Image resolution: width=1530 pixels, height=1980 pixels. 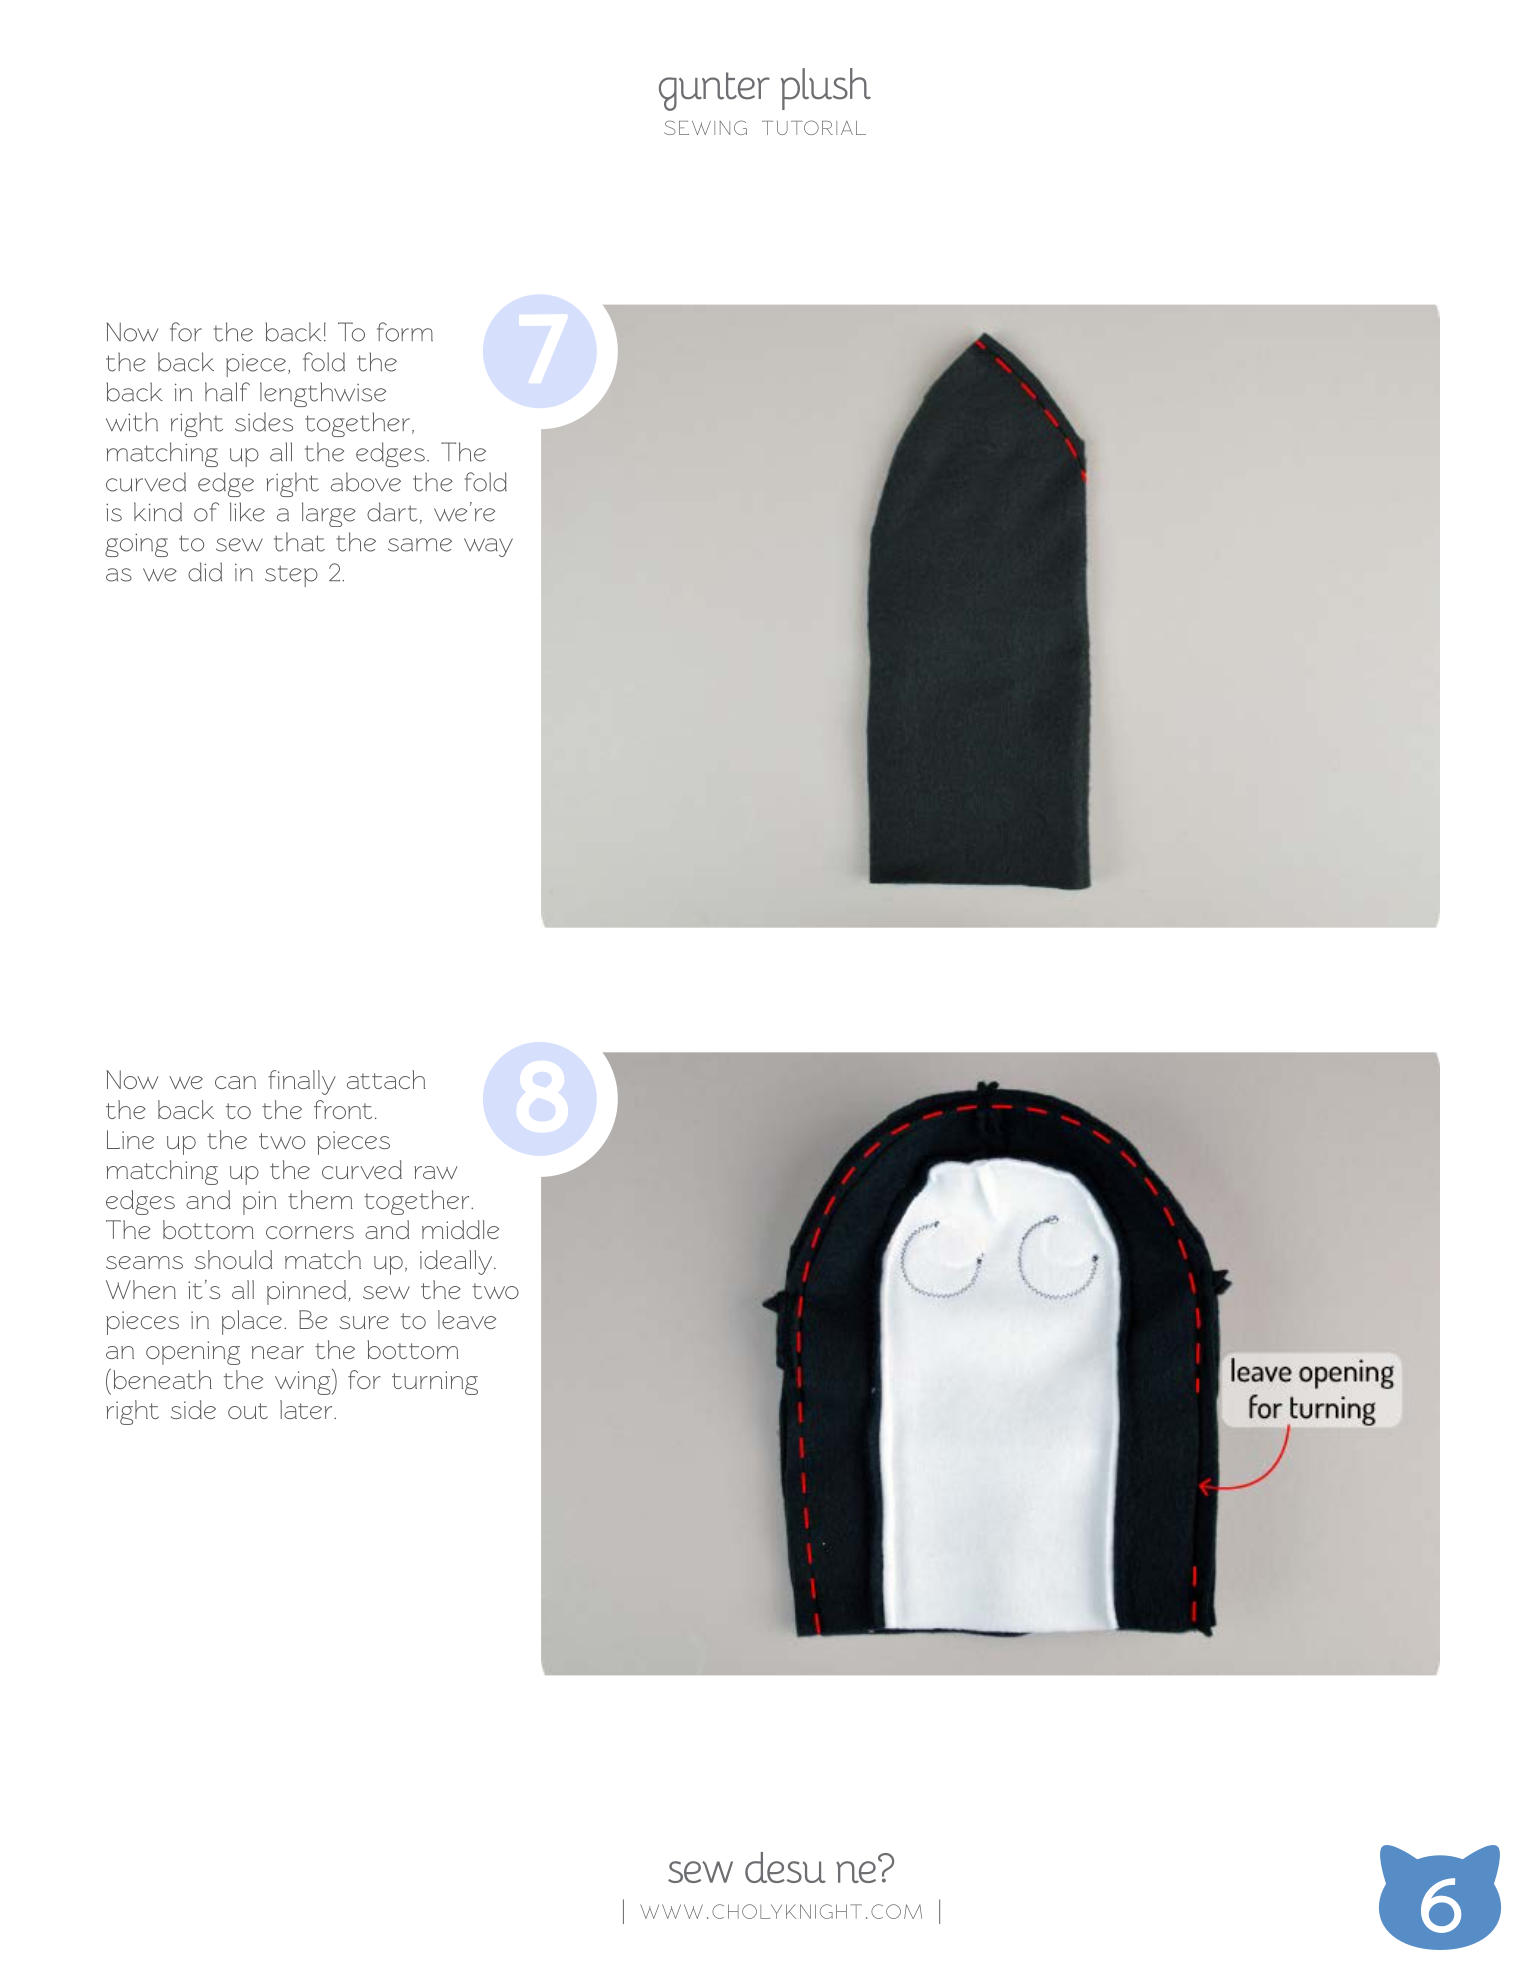 What do you see at coordinates (785, 1867) in the screenshot?
I see `desu` at bounding box center [785, 1867].
